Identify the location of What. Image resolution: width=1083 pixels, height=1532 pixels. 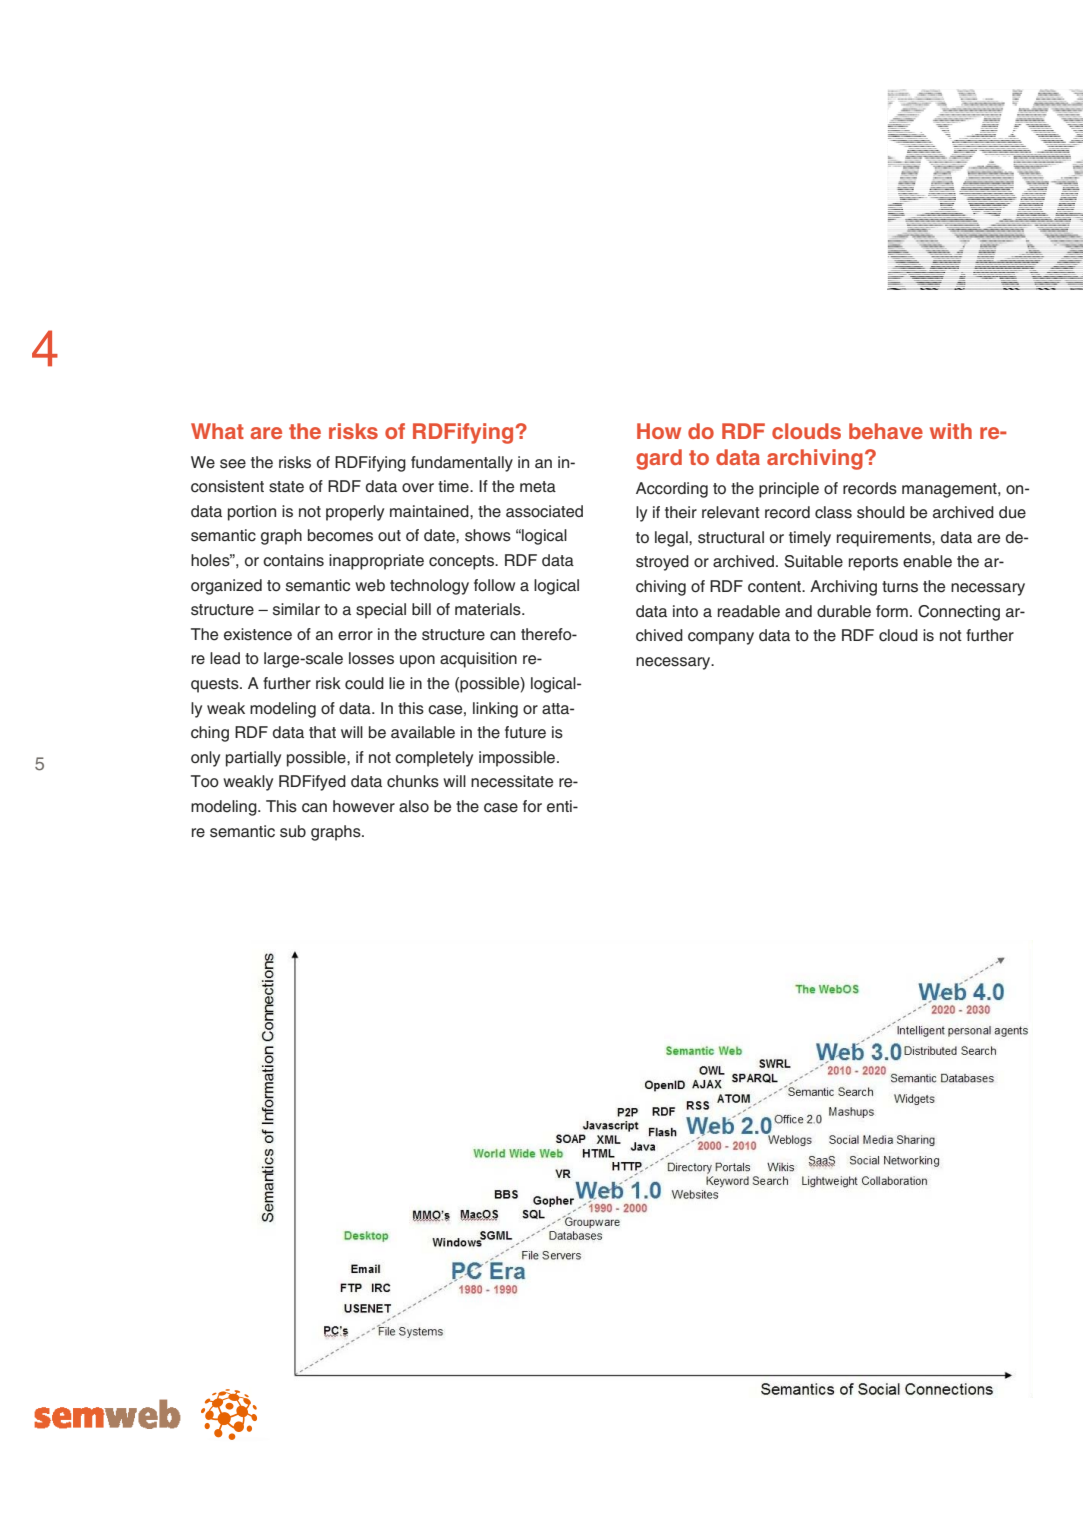
(217, 431).
